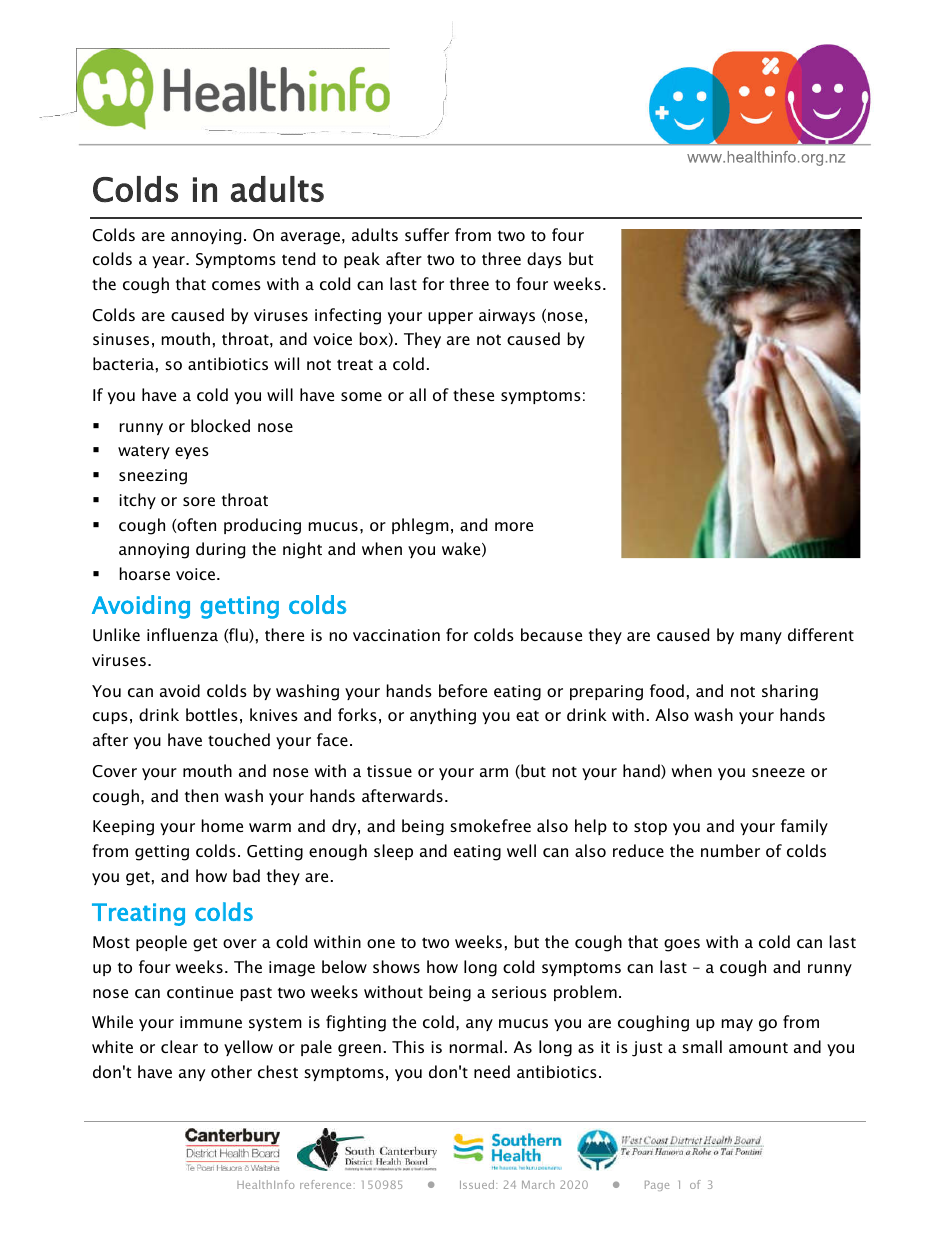  What do you see at coordinates (443, 716) in the screenshot?
I see `anything` at bounding box center [443, 716].
